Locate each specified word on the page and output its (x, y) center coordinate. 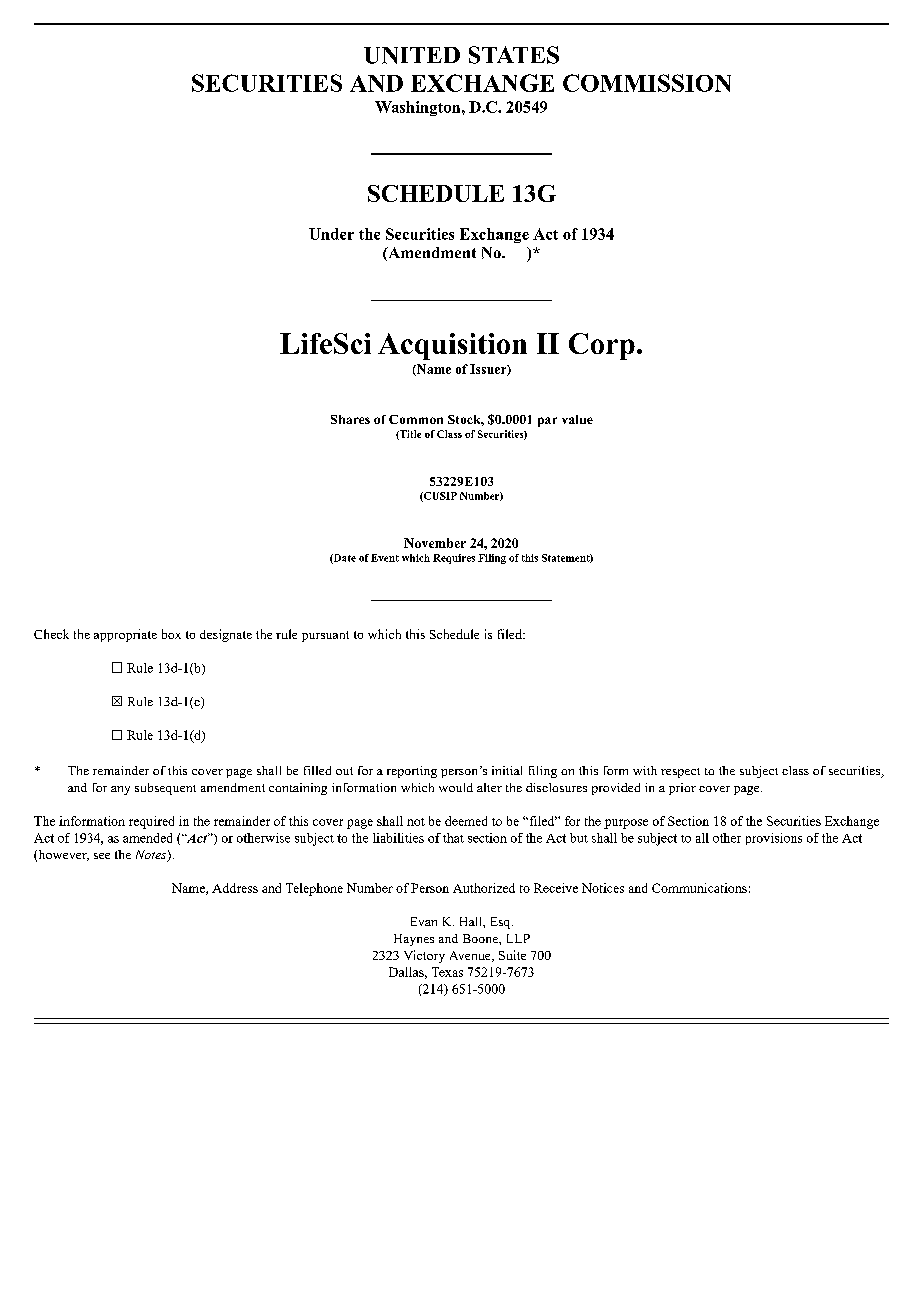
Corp (602, 346)
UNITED (412, 55)
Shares (350, 419)
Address (235, 888)
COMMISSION (647, 83)
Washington (419, 108)
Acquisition (452, 346)
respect (680, 773)
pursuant (325, 636)
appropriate (125, 635)
